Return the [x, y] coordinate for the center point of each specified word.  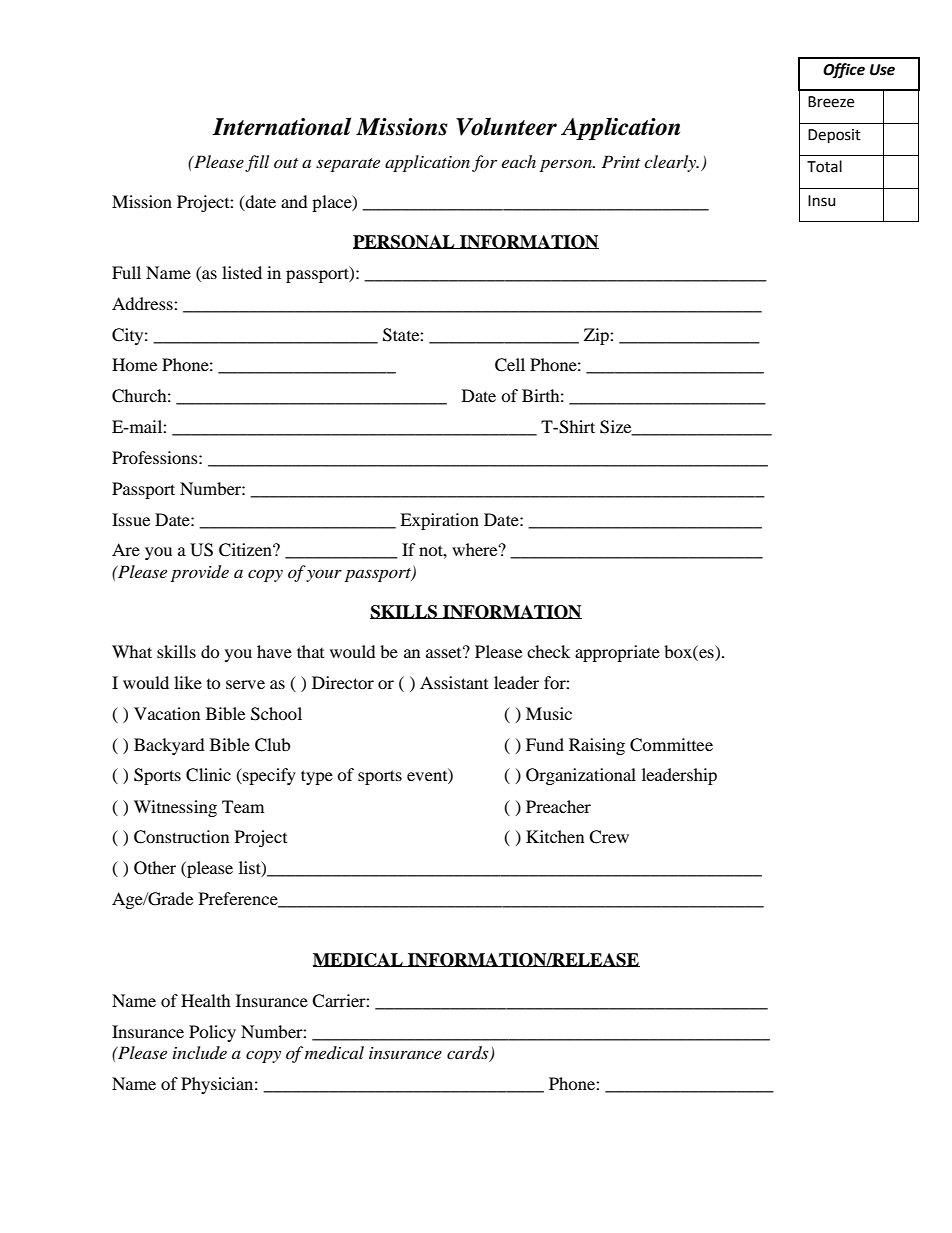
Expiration [439, 521]
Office [844, 71]
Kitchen [555, 836]
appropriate [617, 653]
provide [200, 573]
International [281, 126]
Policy [212, 1033]
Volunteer [506, 126]
